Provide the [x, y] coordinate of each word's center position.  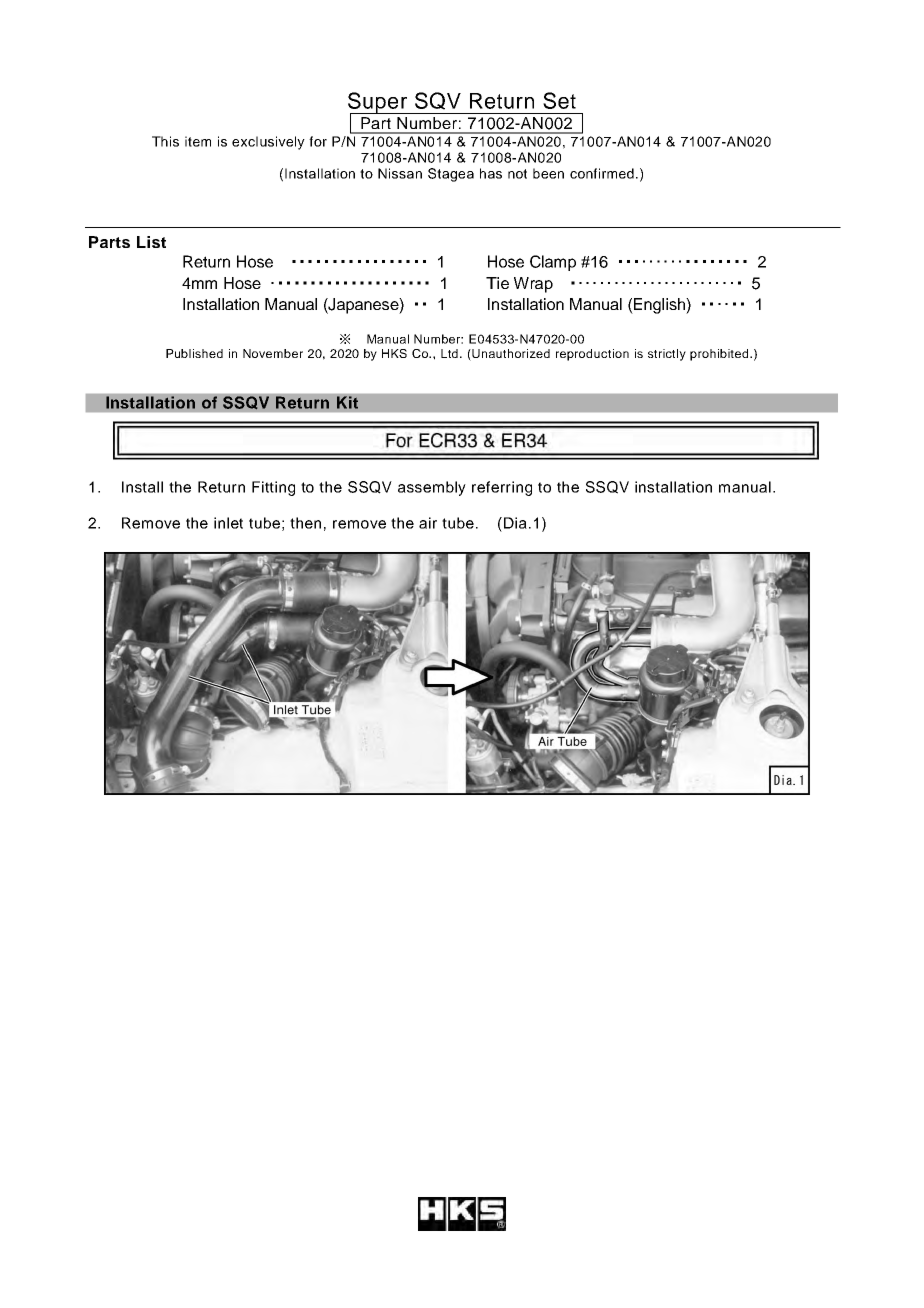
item [198, 141]
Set [559, 100]
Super [379, 103]
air [428, 523]
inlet [228, 523]
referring [502, 488]
